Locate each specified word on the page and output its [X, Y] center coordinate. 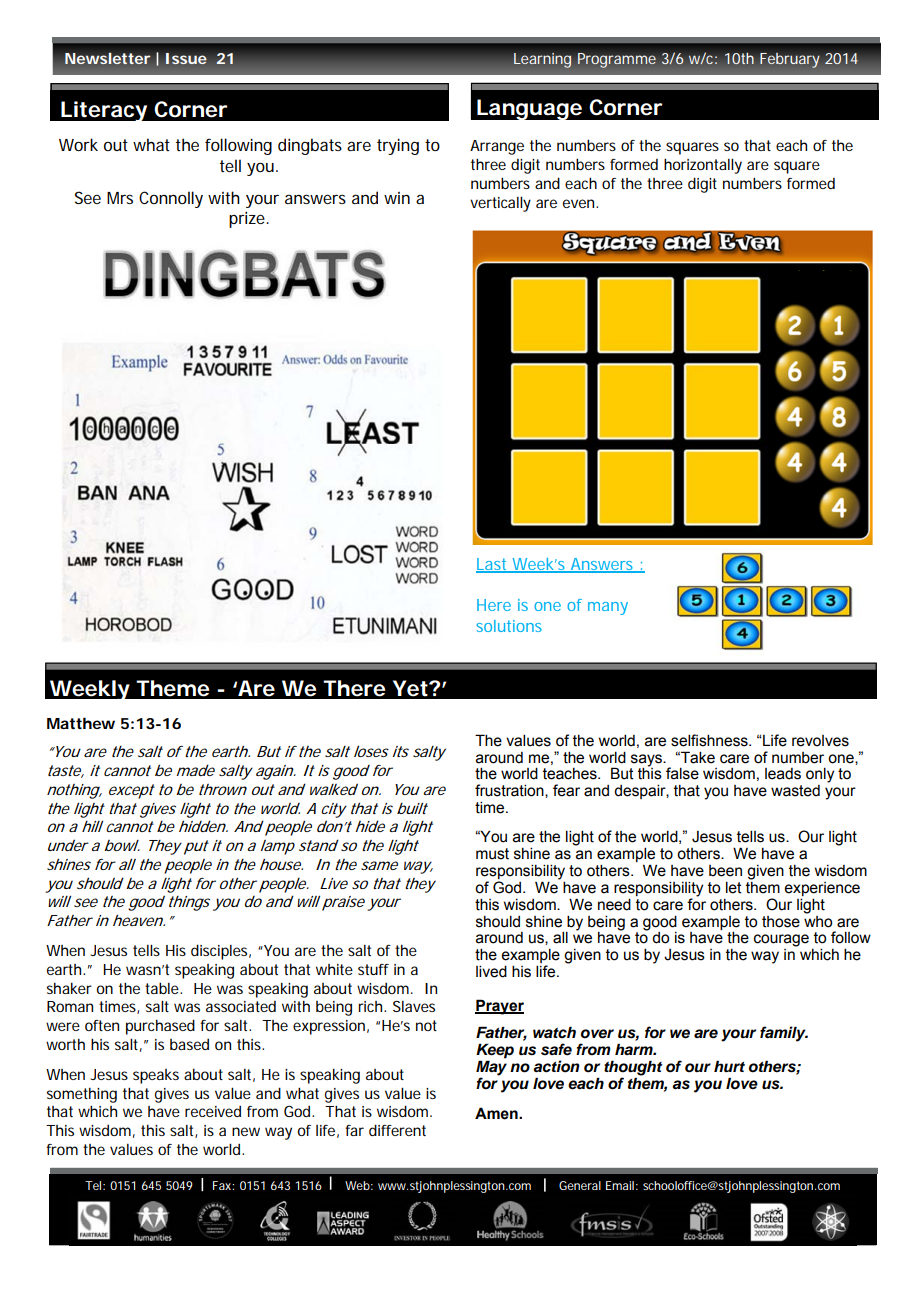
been [725, 871]
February [790, 60]
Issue [186, 58]
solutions [509, 626]
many [608, 608]
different [397, 1130]
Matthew [81, 723]
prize [249, 220]
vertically [500, 204]
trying [398, 146]
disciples [221, 952]
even [580, 203]
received [213, 1111]
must [492, 854]
